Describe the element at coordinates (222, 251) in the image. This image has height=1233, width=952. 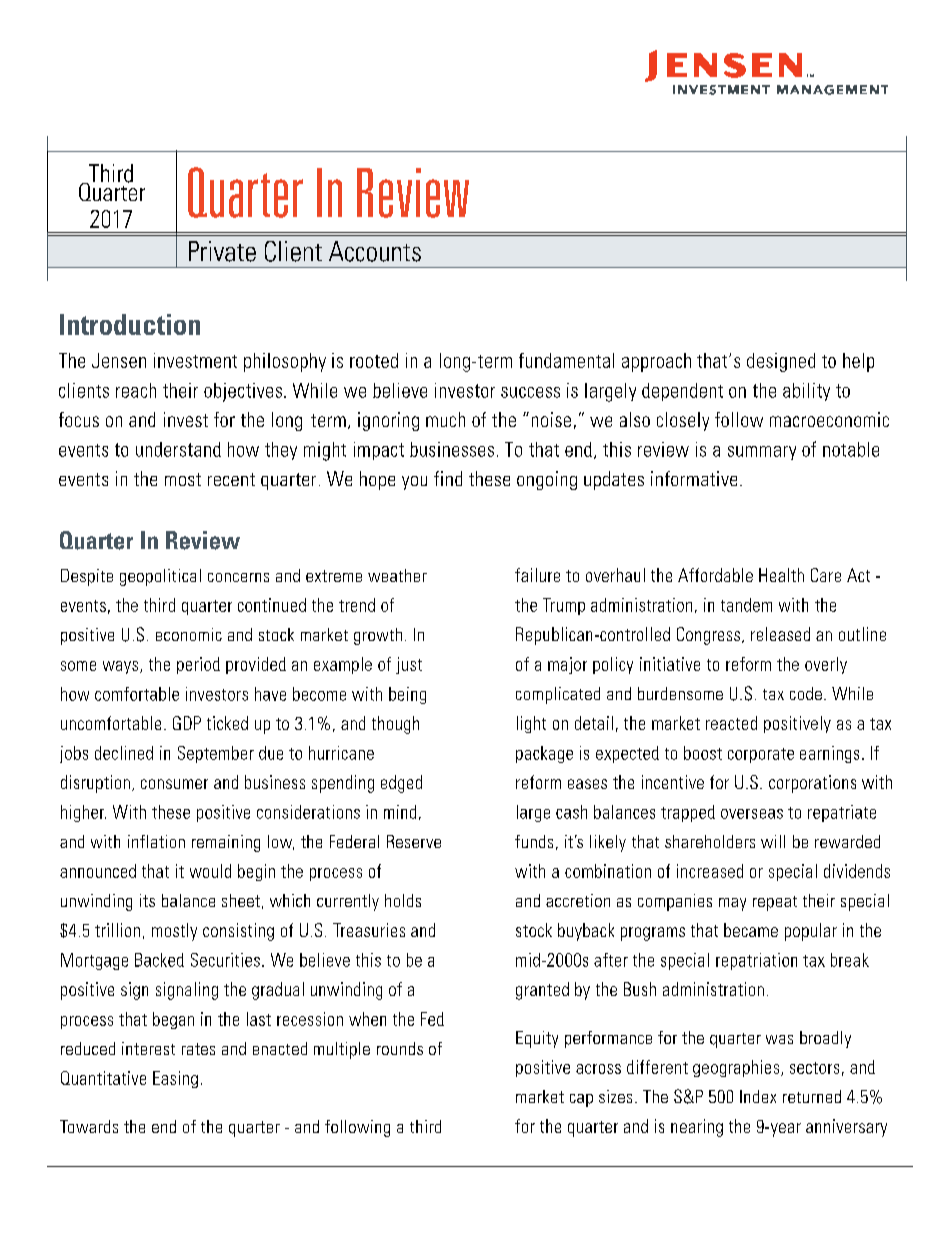
I see `Private` at that location.
